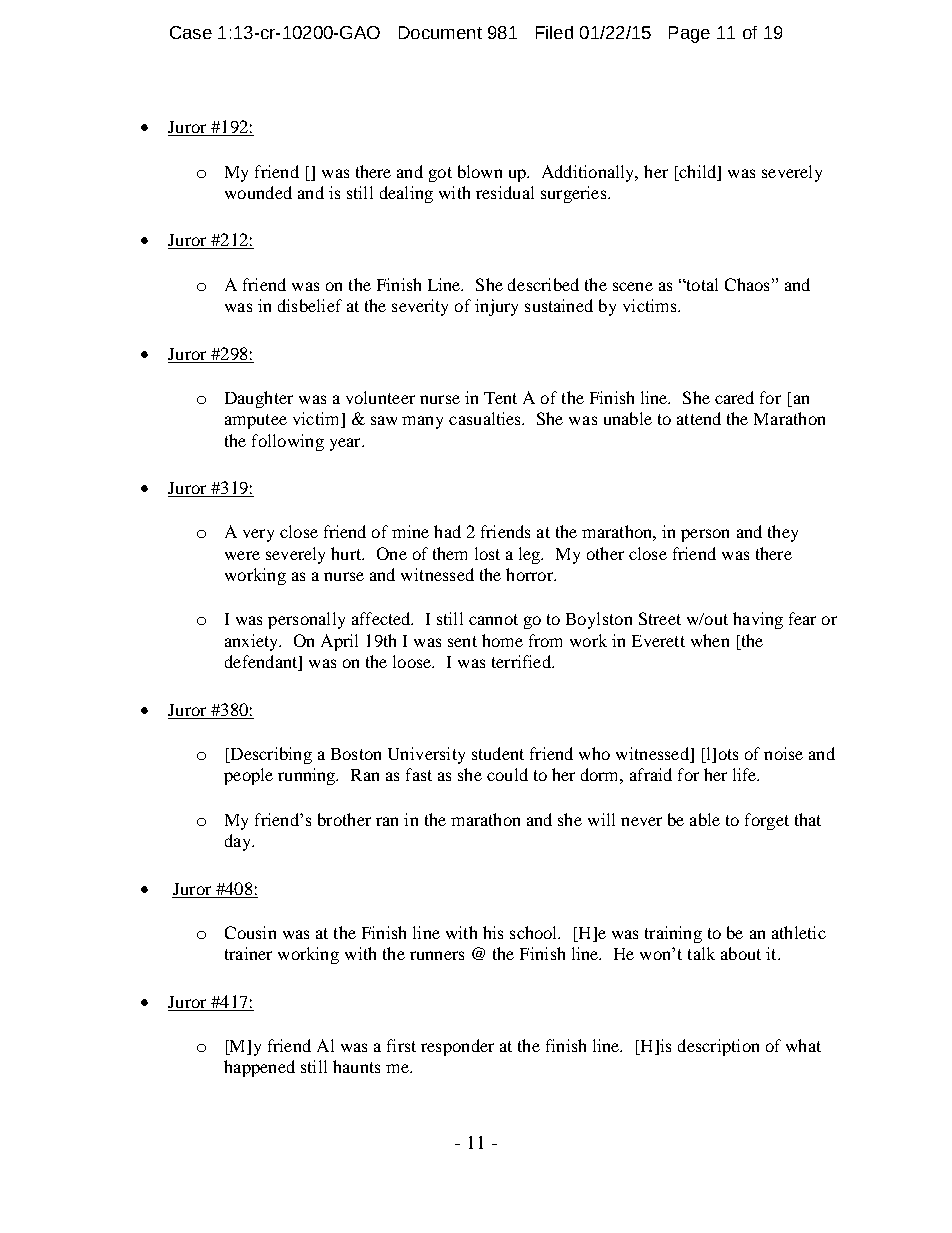 The height and width of the screenshot is (1233, 952). I want to click on description, so click(718, 1047).
